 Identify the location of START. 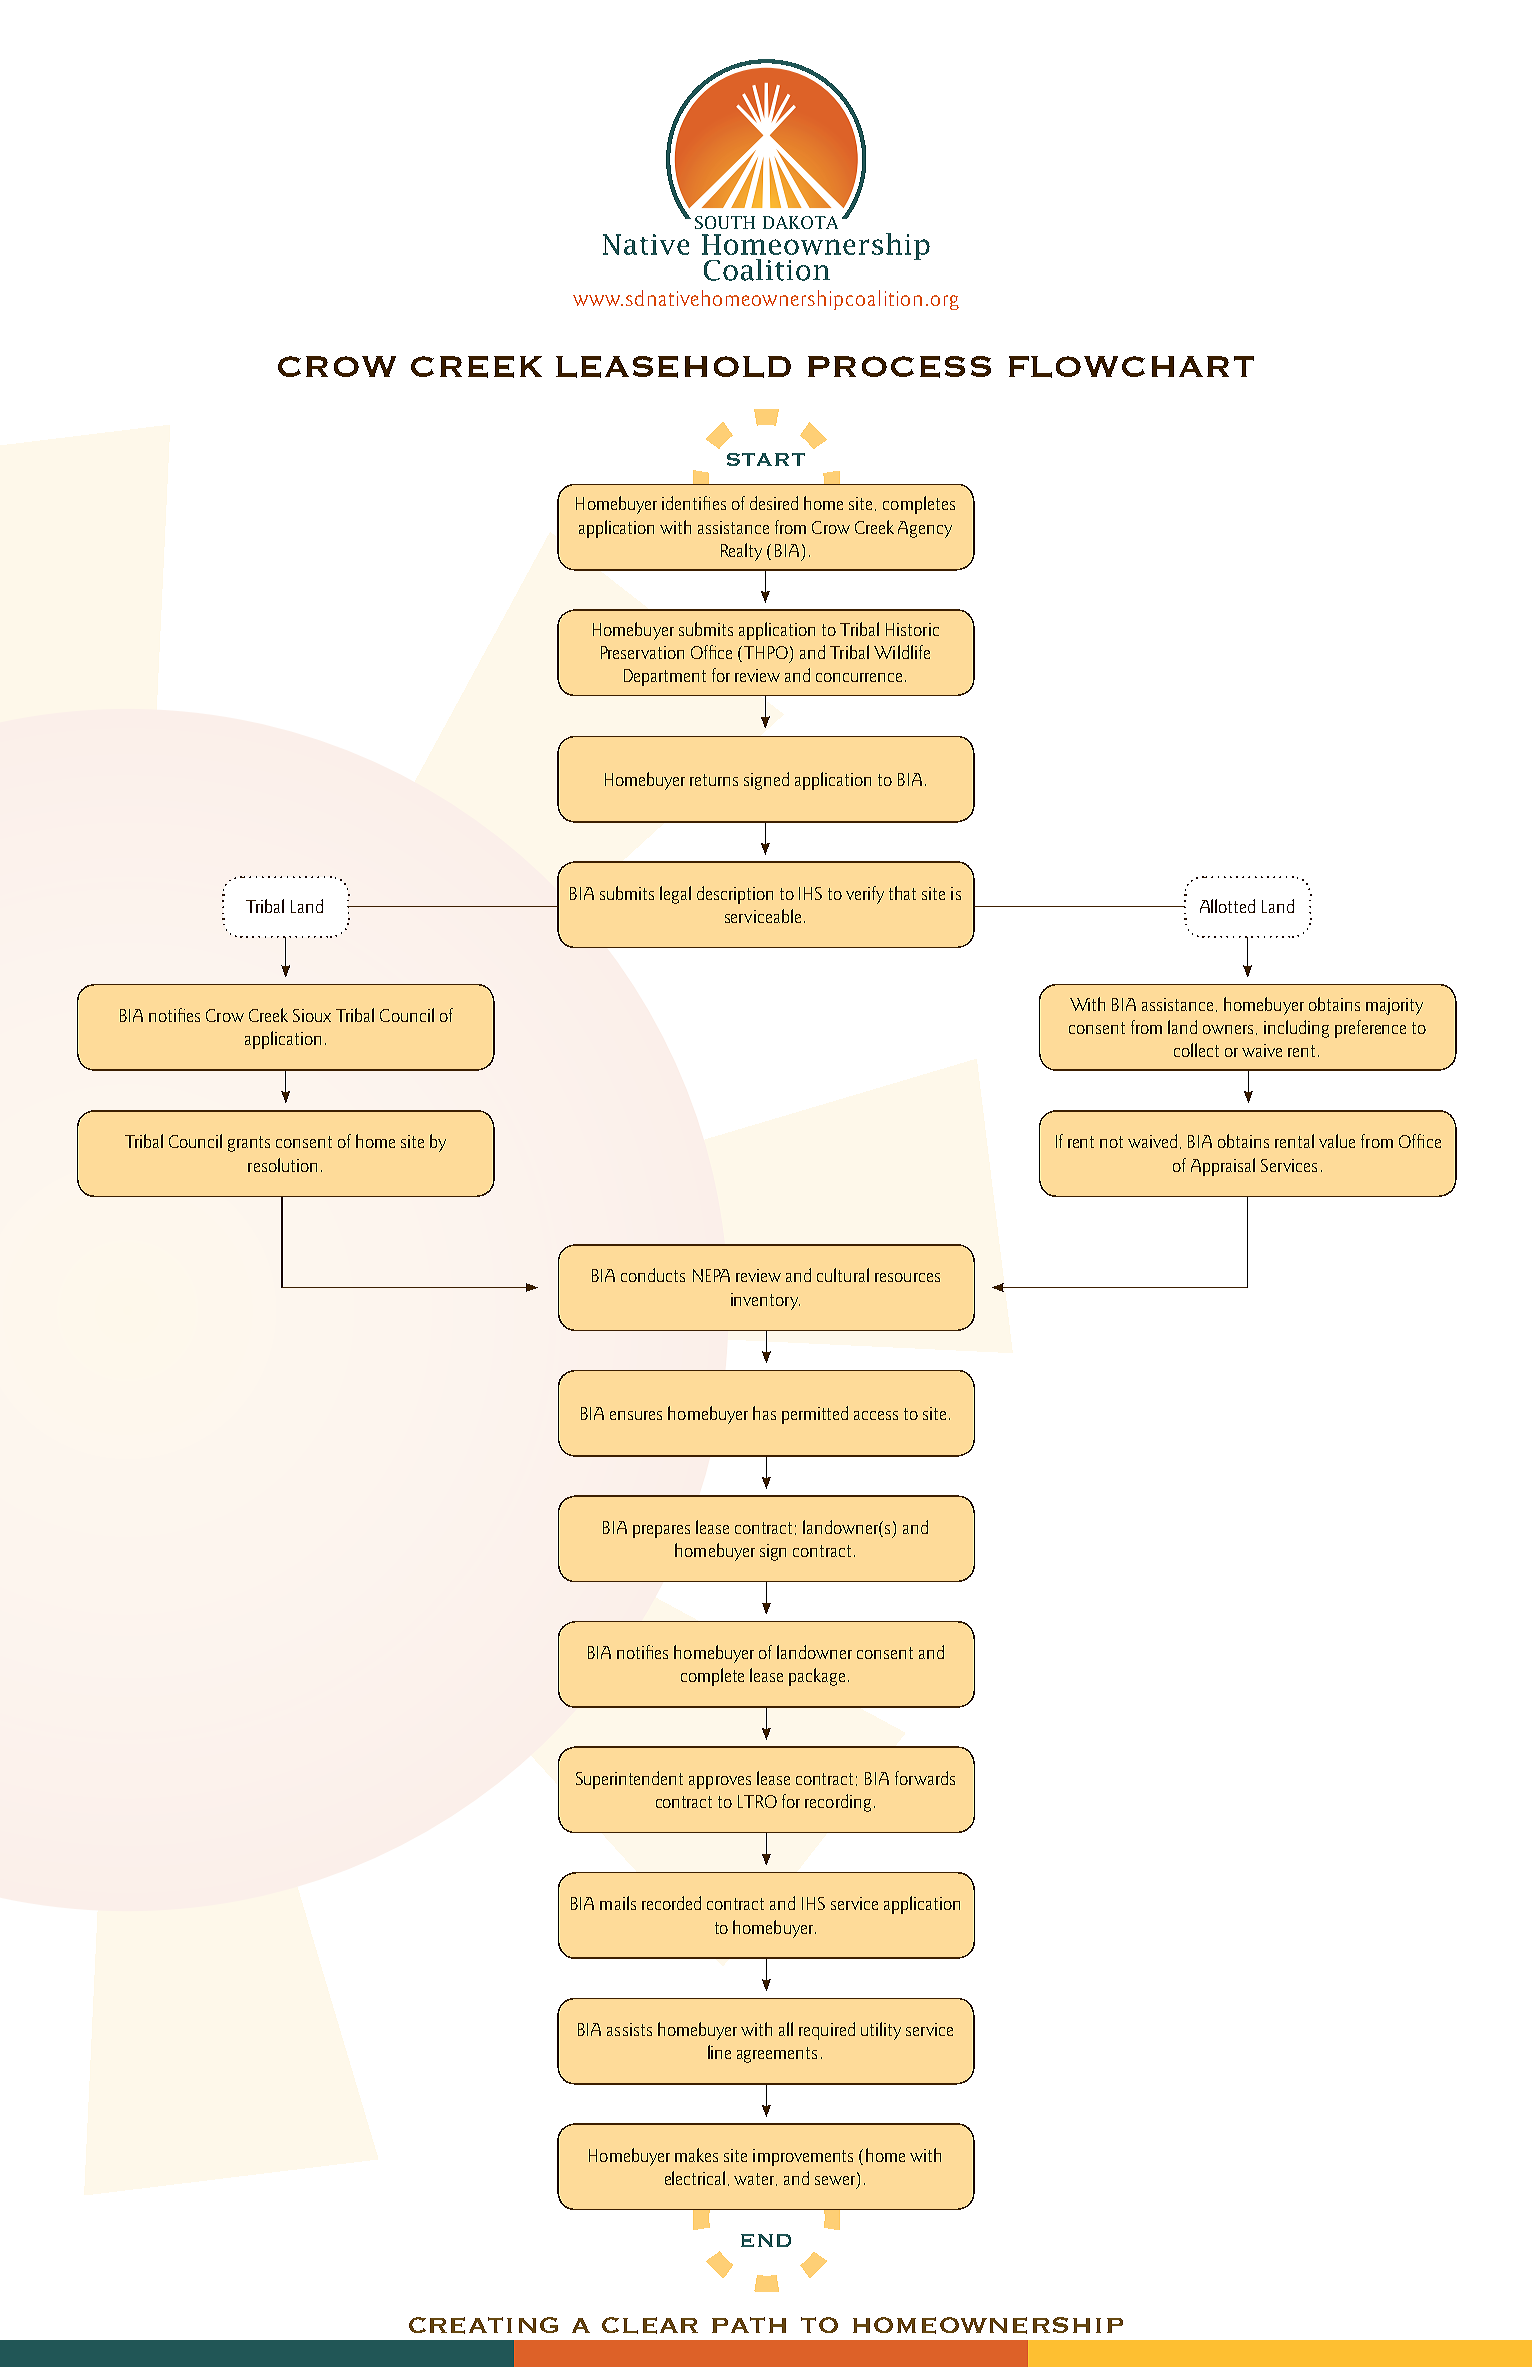
(766, 459).
